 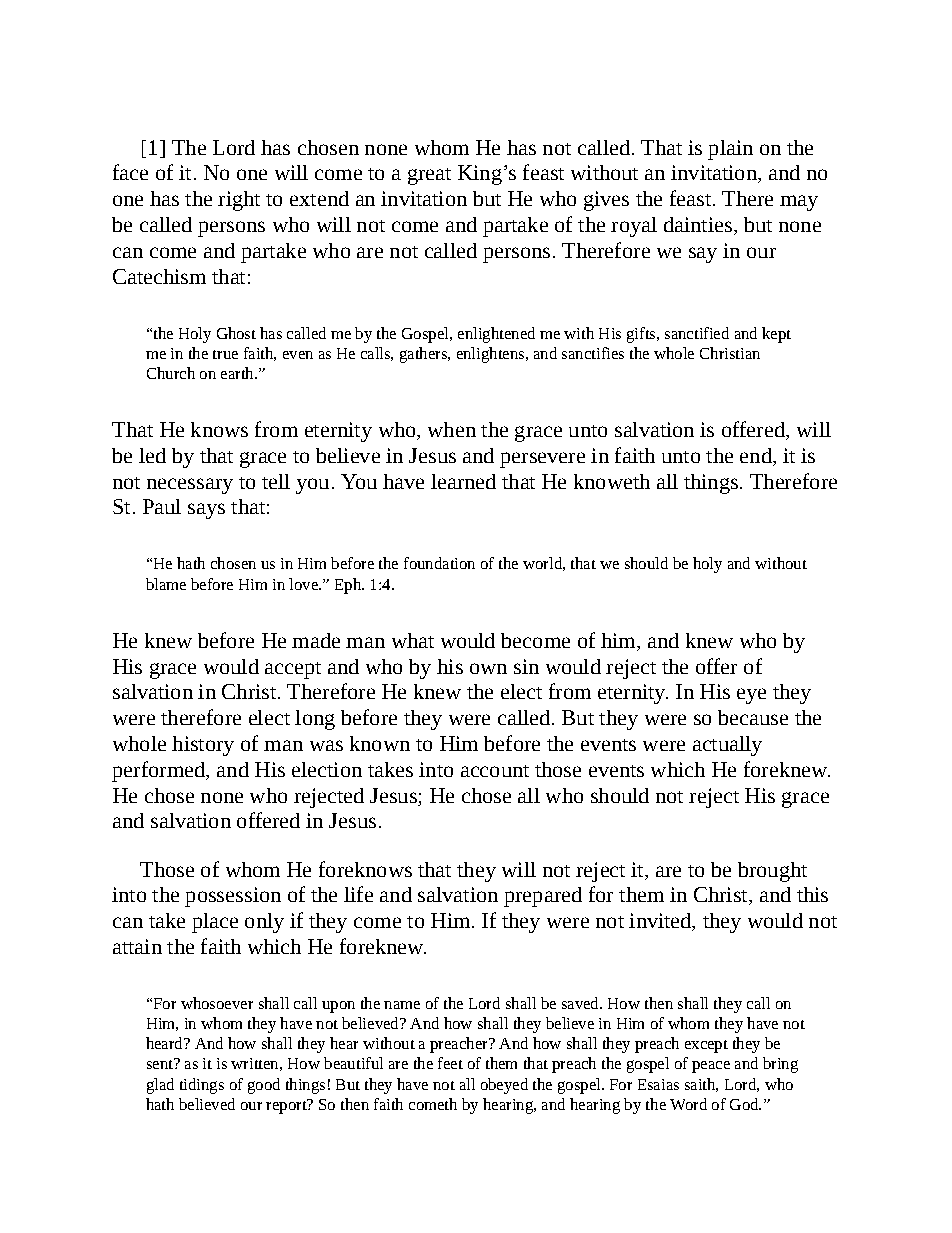 What do you see at coordinates (450, 1063) in the image?
I see `feet` at bounding box center [450, 1063].
